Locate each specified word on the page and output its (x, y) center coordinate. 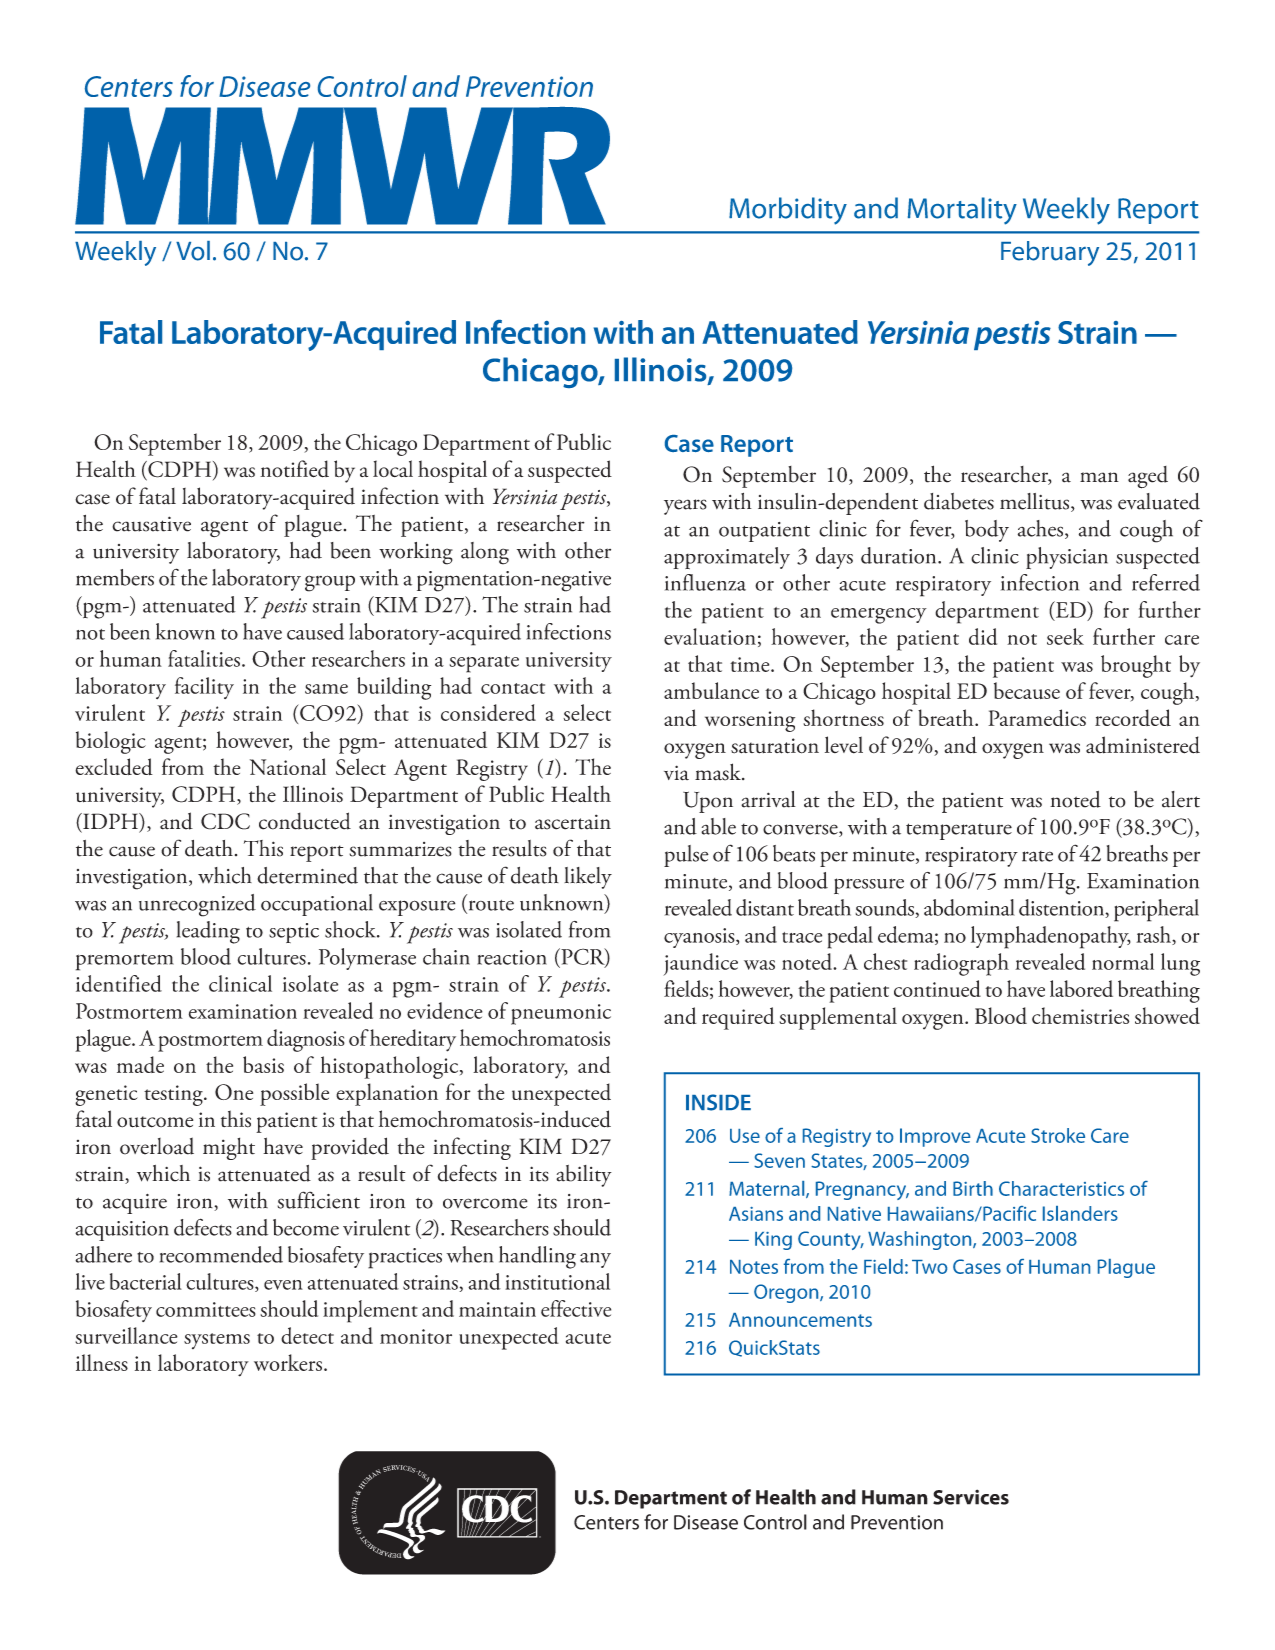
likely (588, 878)
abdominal (969, 907)
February (1050, 253)
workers (288, 1362)
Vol (193, 251)
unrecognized (197, 905)
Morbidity (788, 211)
